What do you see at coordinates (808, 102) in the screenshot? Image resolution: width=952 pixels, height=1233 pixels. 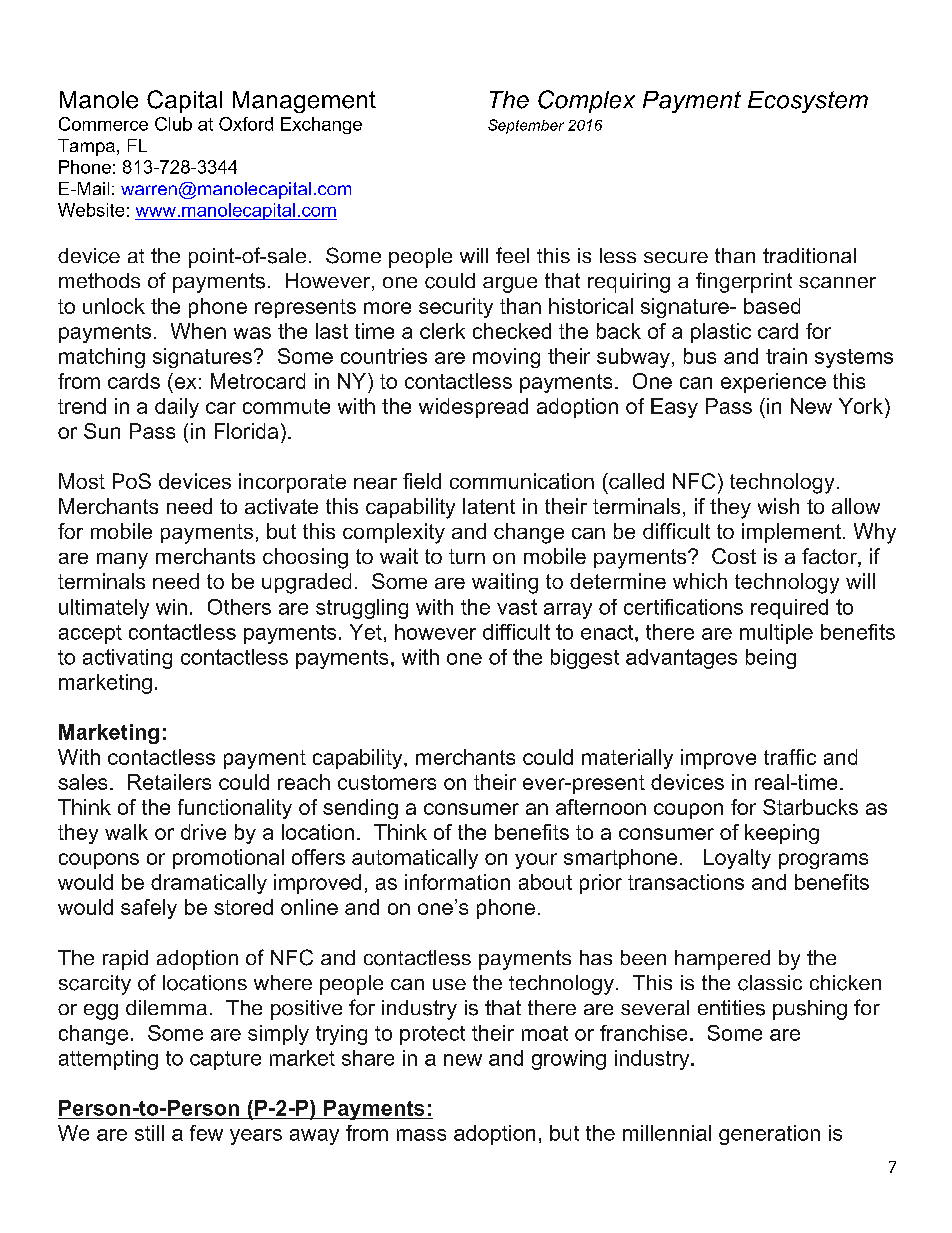 I see `Ecosystem` at bounding box center [808, 102].
